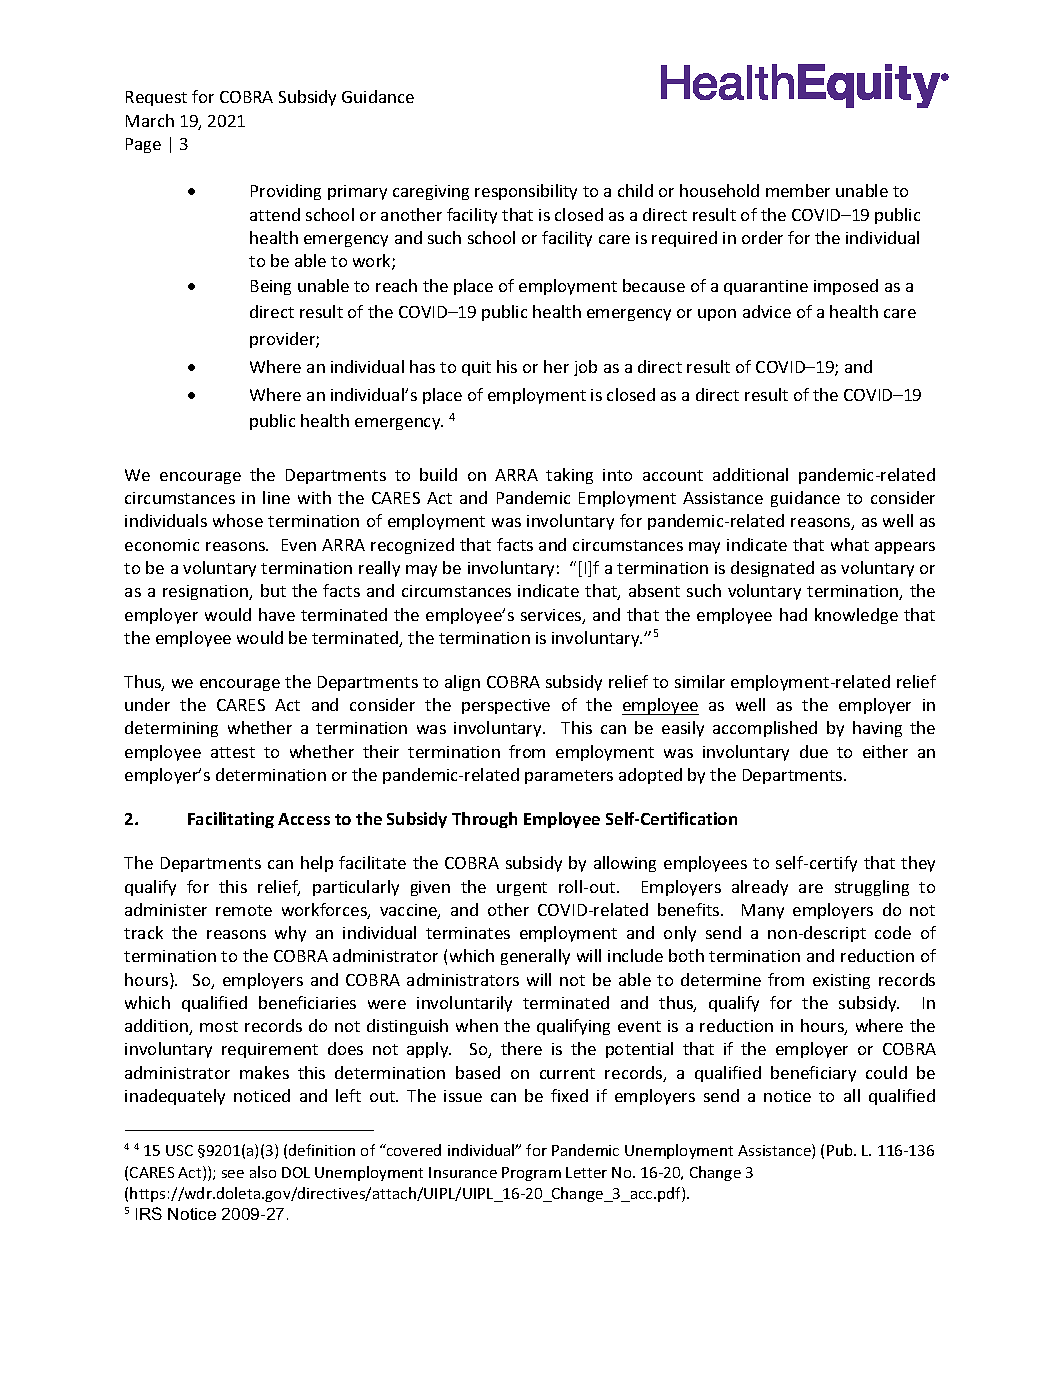 The image size is (1061, 1373). What do you see at coordinates (150, 120) in the document?
I see `March` at bounding box center [150, 120].
